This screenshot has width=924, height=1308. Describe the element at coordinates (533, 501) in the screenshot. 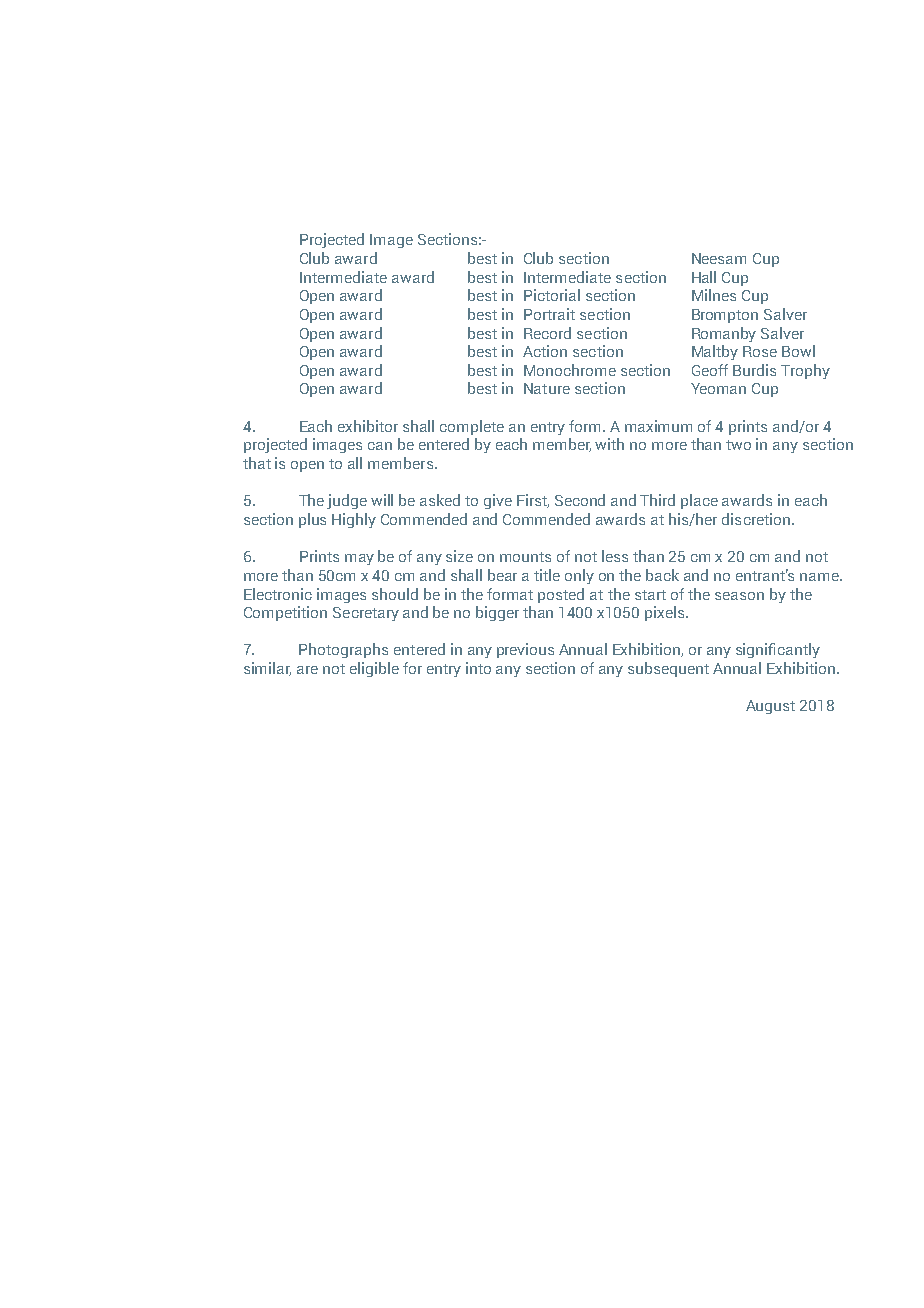

I see `First` at that location.
